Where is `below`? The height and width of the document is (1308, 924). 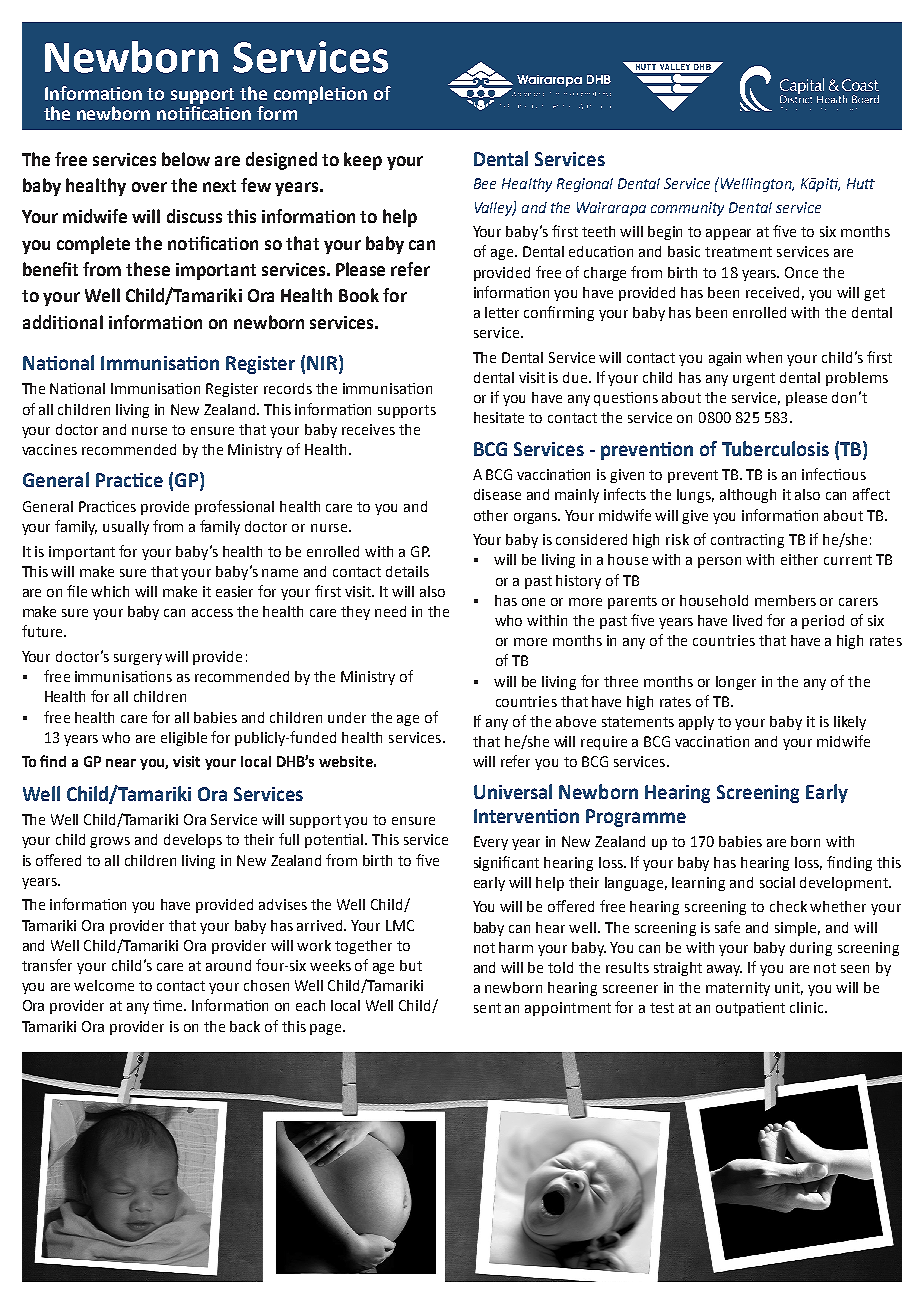
below is located at coordinates (186, 159).
